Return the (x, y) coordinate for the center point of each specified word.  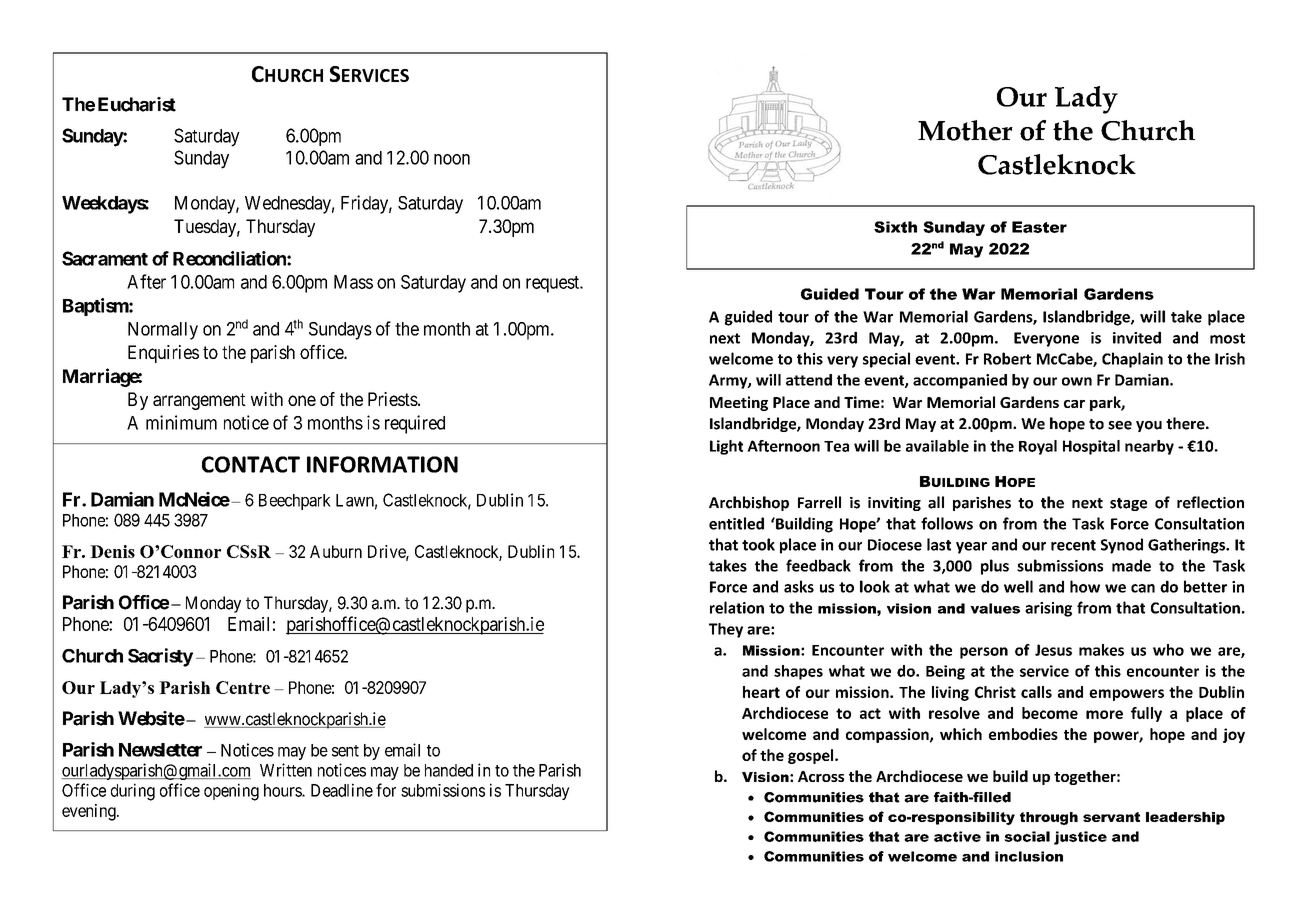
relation (737, 607)
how (1085, 586)
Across (821, 776)
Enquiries (163, 354)
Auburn (336, 551)
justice (1080, 838)
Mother (965, 130)
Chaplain (1132, 360)
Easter (1039, 227)
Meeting (739, 403)
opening (231, 792)
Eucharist (137, 104)
